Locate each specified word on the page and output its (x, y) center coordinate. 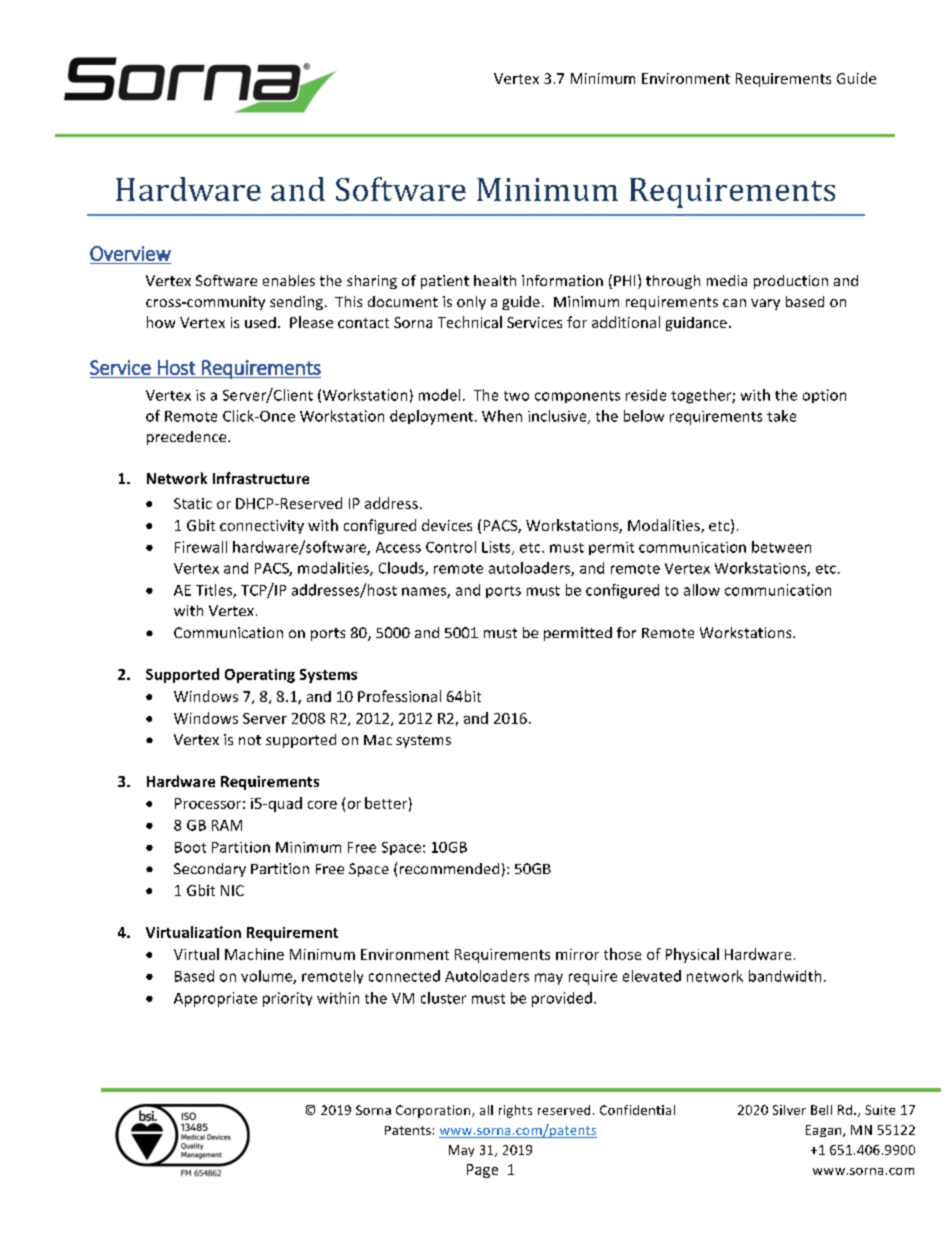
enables (289, 280)
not (250, 740)
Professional (399, 696)
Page (482, 1171)
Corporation (434, 1111)
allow (702, 590)
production (791, 282)
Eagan (825, 1131)
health (495, 280)
